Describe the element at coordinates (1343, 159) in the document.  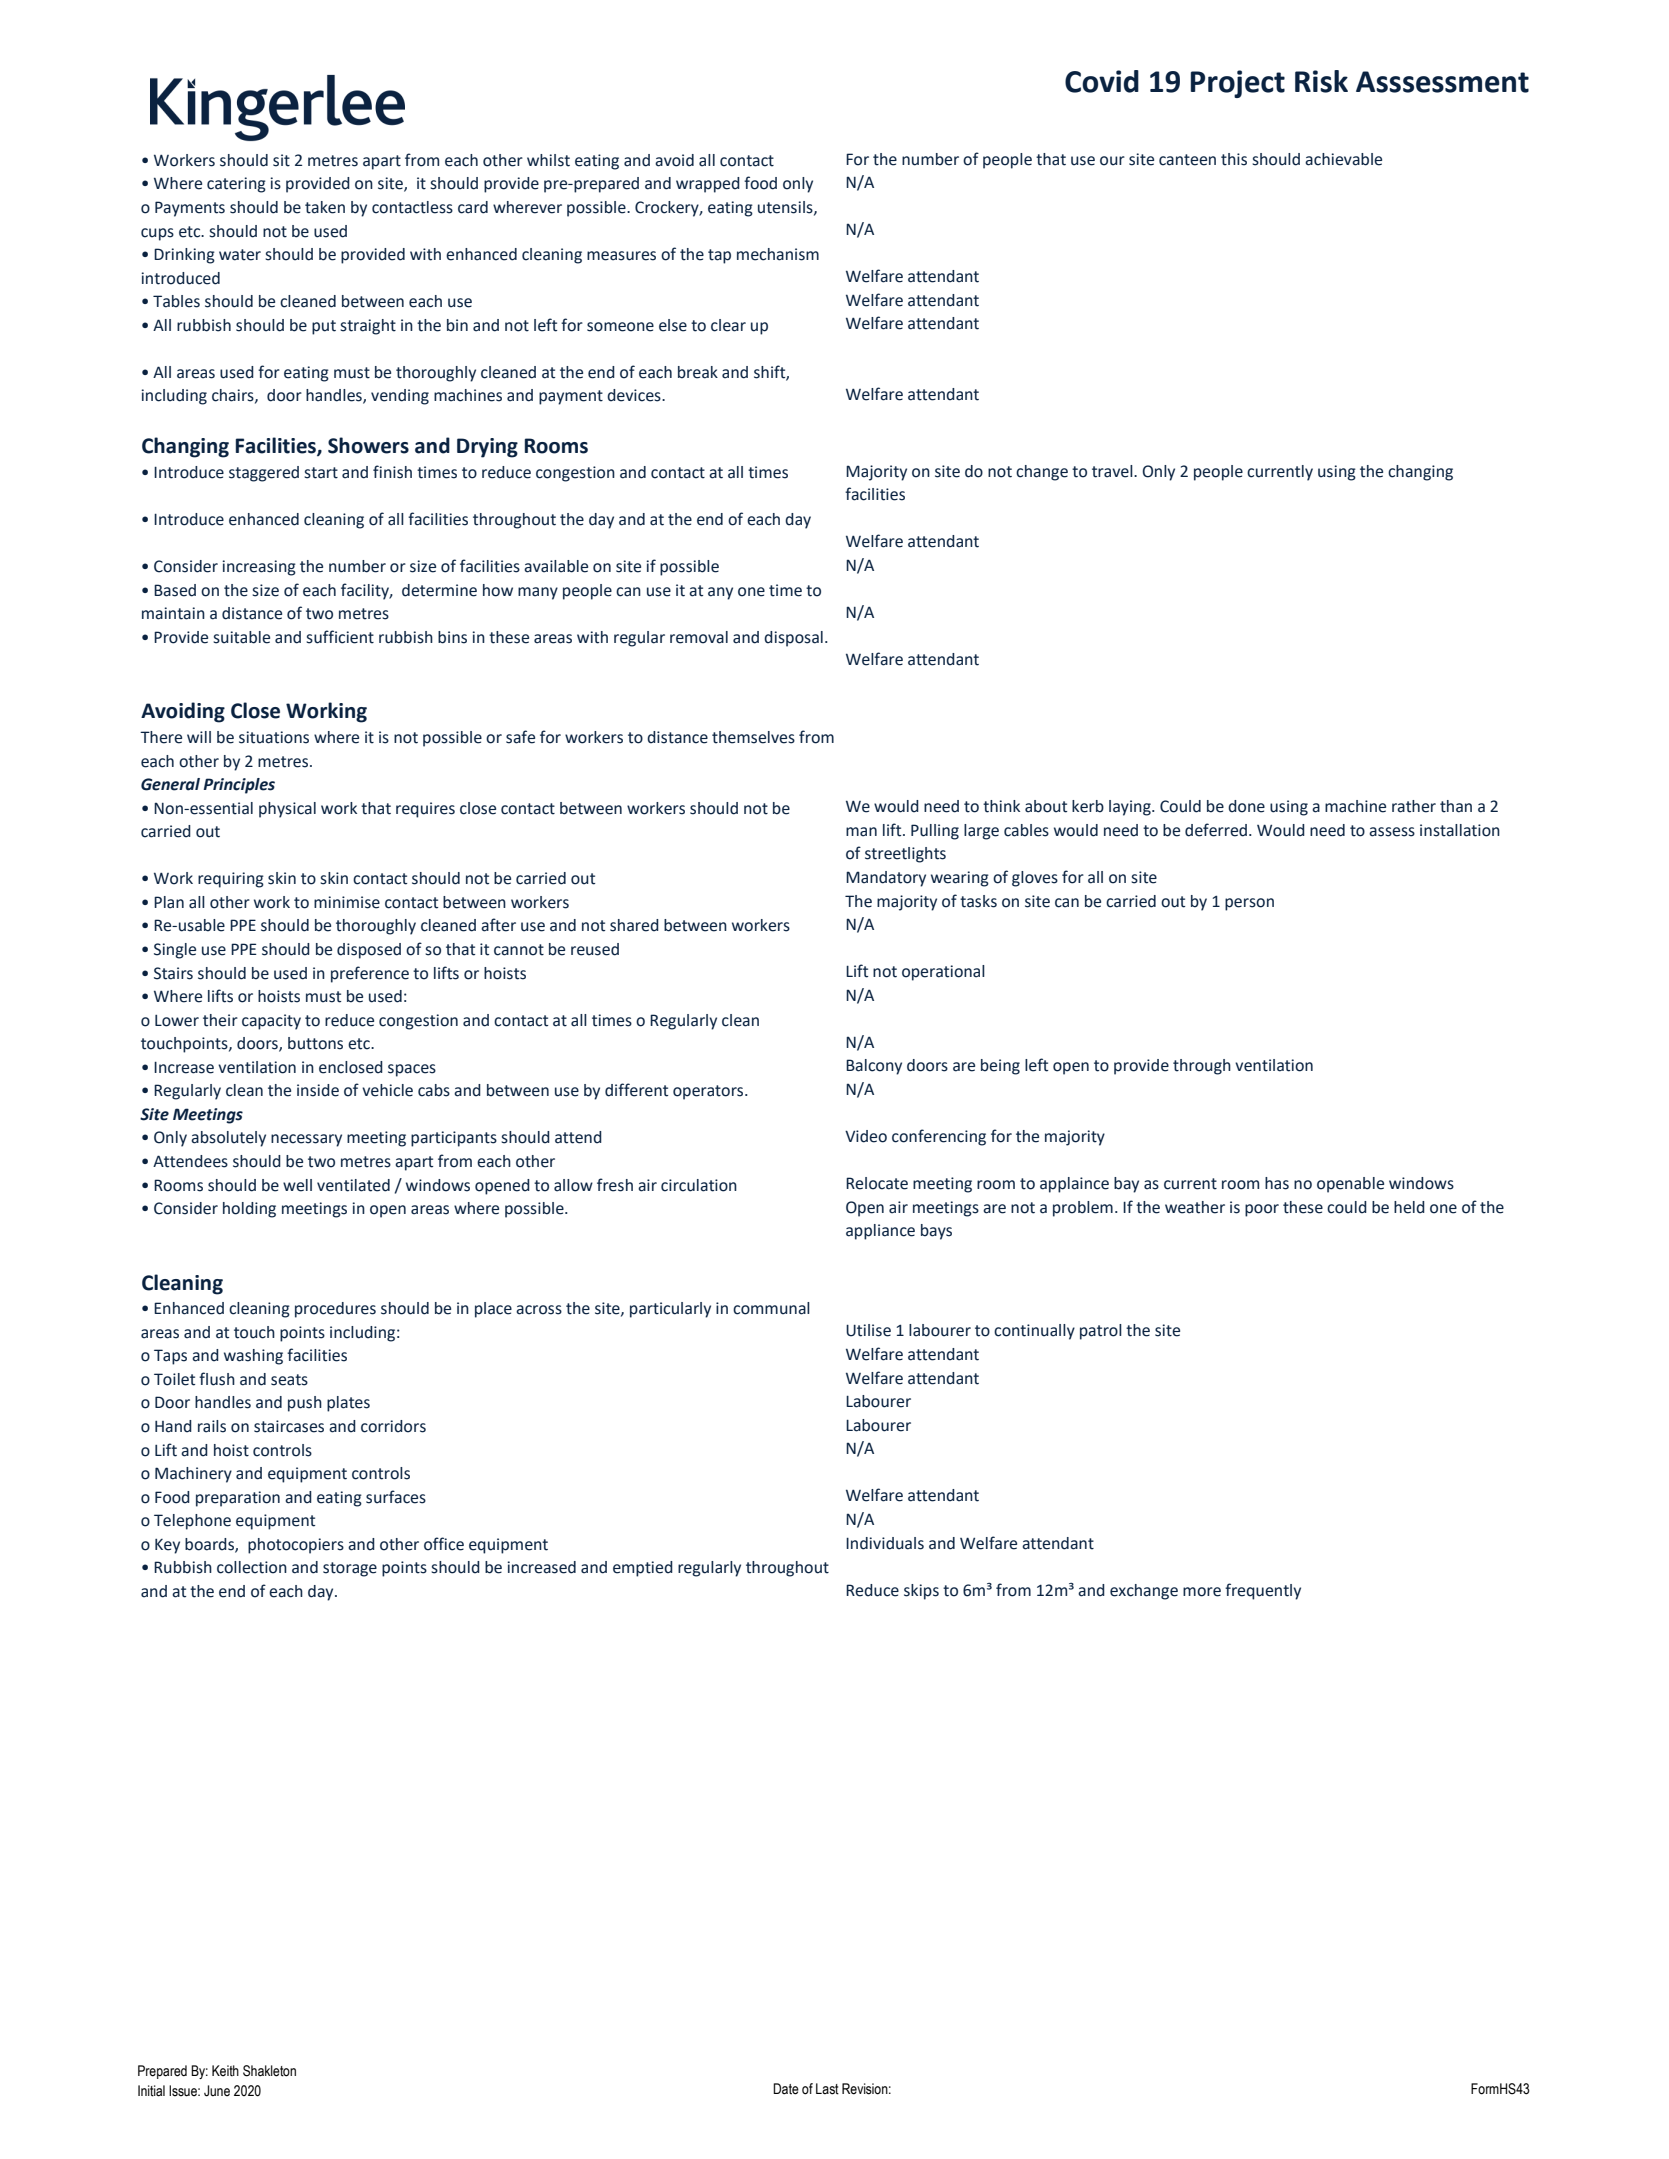
I see `achievable` at that location.
